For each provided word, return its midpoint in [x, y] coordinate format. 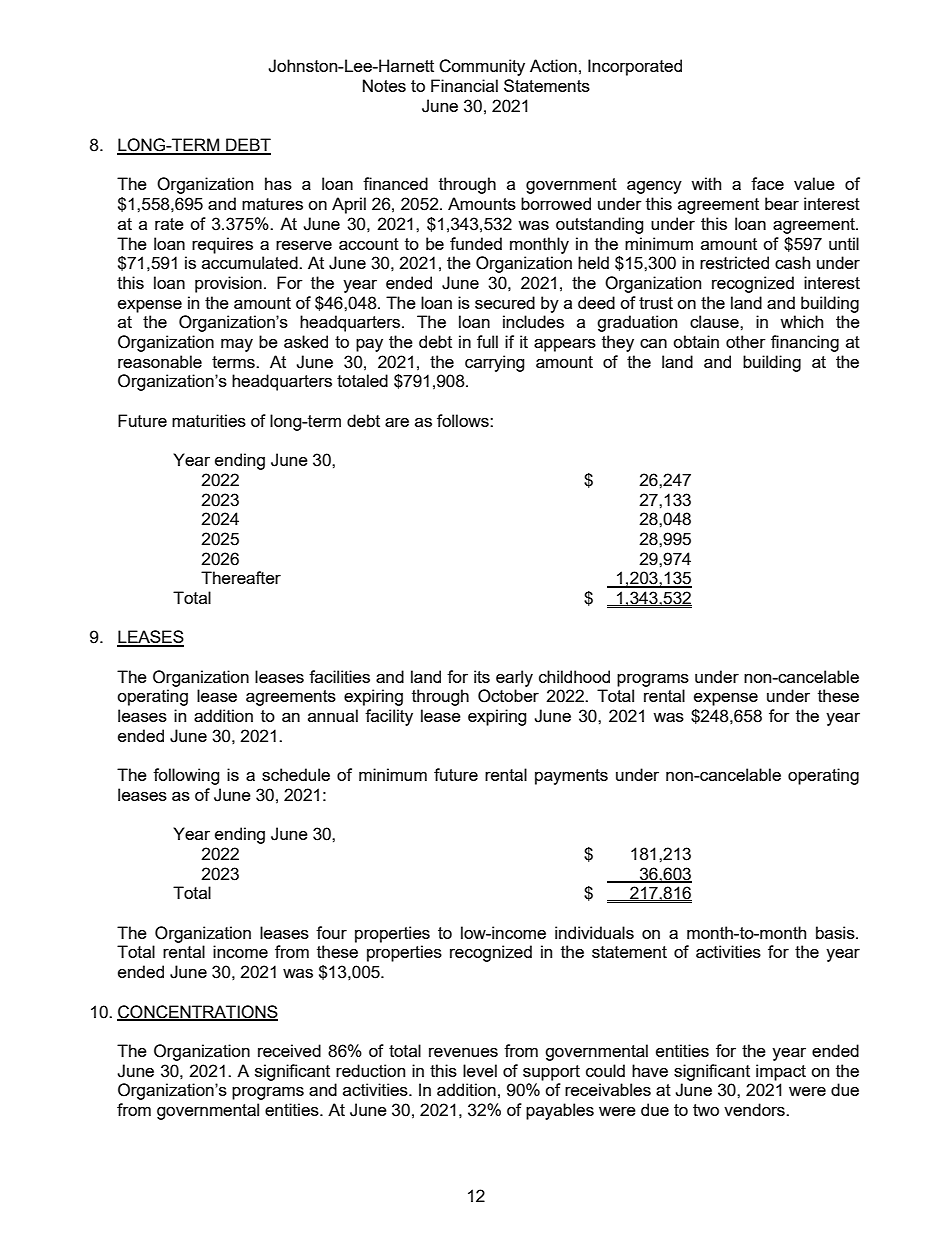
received [289, 1050]
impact [781, 1072]
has [278, 183]
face [767, 183]
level [480, 1070]
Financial [464, 85]
